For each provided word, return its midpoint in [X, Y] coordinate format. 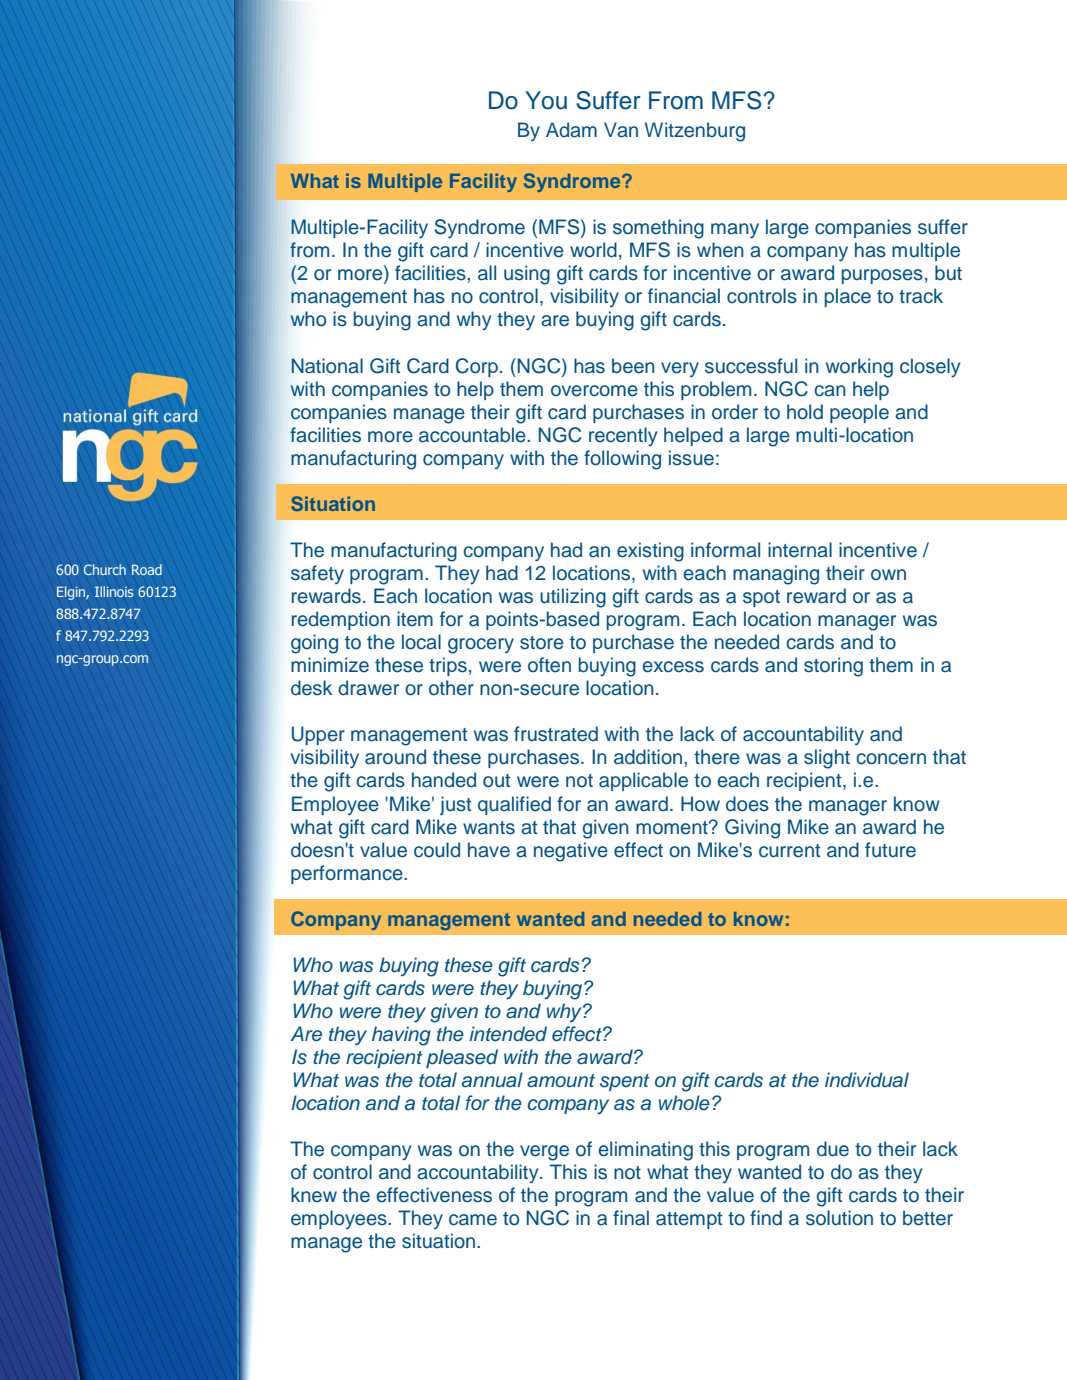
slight [827, 759]
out [496, 781]
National [327, 366]
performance [348, 874]
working [859, 368]
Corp [477, 367]
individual [867, 1080]
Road [147, 569]
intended [508, 1034]
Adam [571, 130]
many [735, 231]
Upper [318, 735]
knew [314, 1195]
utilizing [573, 598]
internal [800, 550]
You [546, 100]
